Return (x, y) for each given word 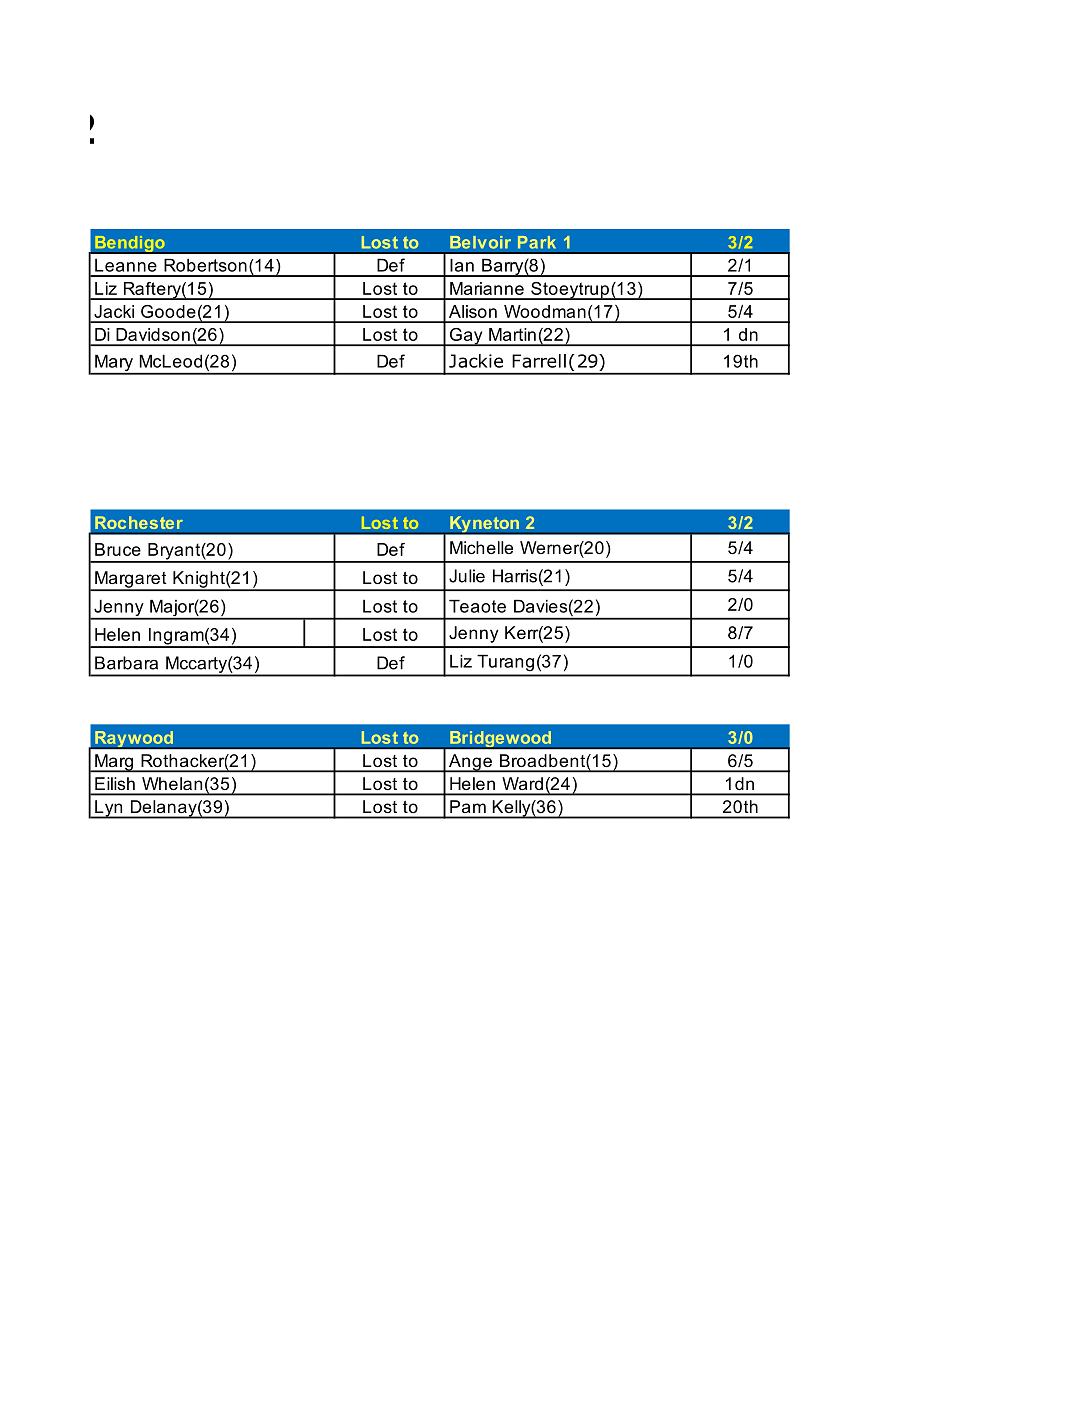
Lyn (109, 809)
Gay (466, 337)
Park (537, 242)
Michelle (481, 547)
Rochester (139, 522)
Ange (470, 763)
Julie (467, 576)
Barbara (126, 663)
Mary (114, 364)
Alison (473, 311)
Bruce (118, 549)
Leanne (126, 265)
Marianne (487, 288)
